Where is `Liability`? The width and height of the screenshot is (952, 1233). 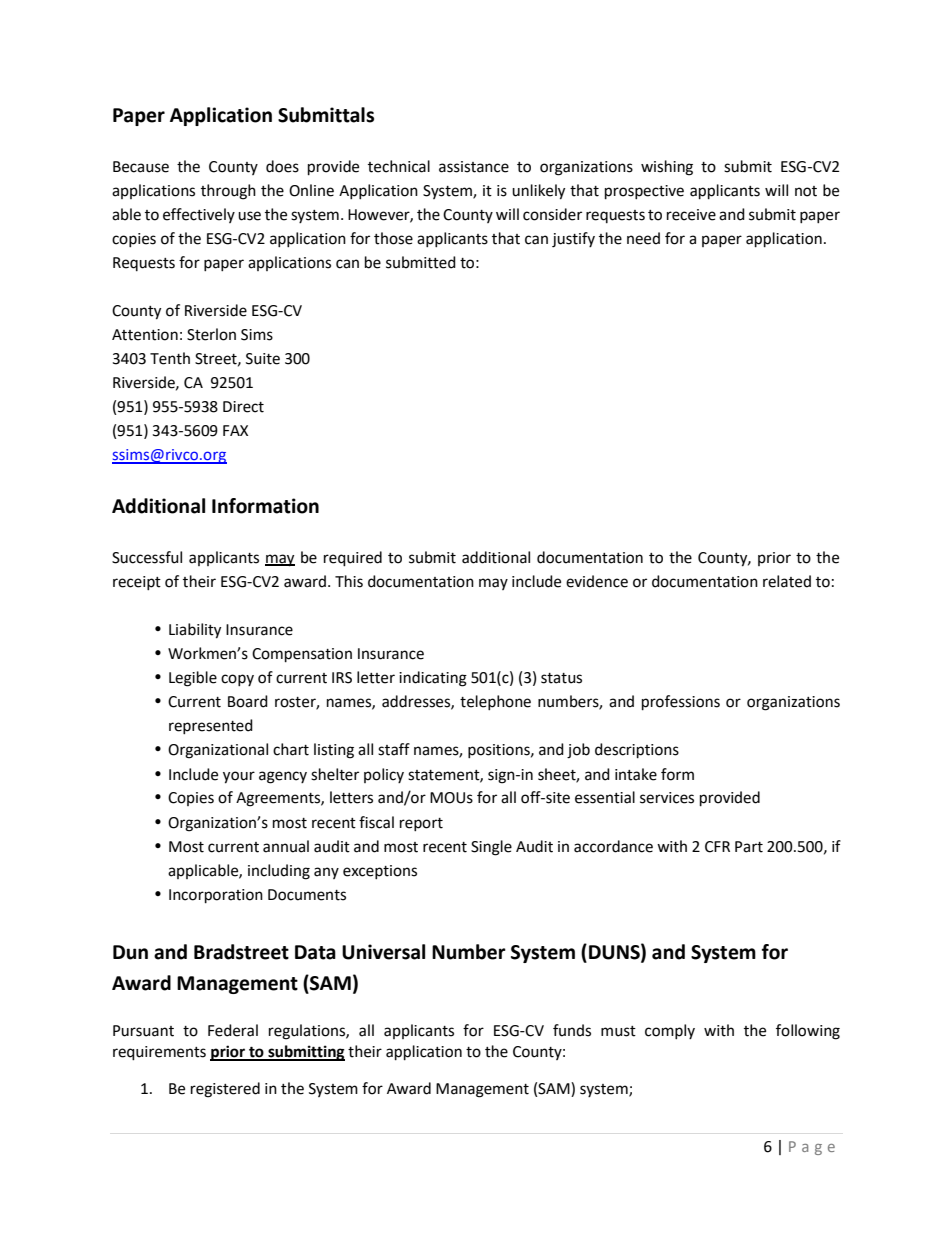
Liability is located at coordinates (195, 631).
